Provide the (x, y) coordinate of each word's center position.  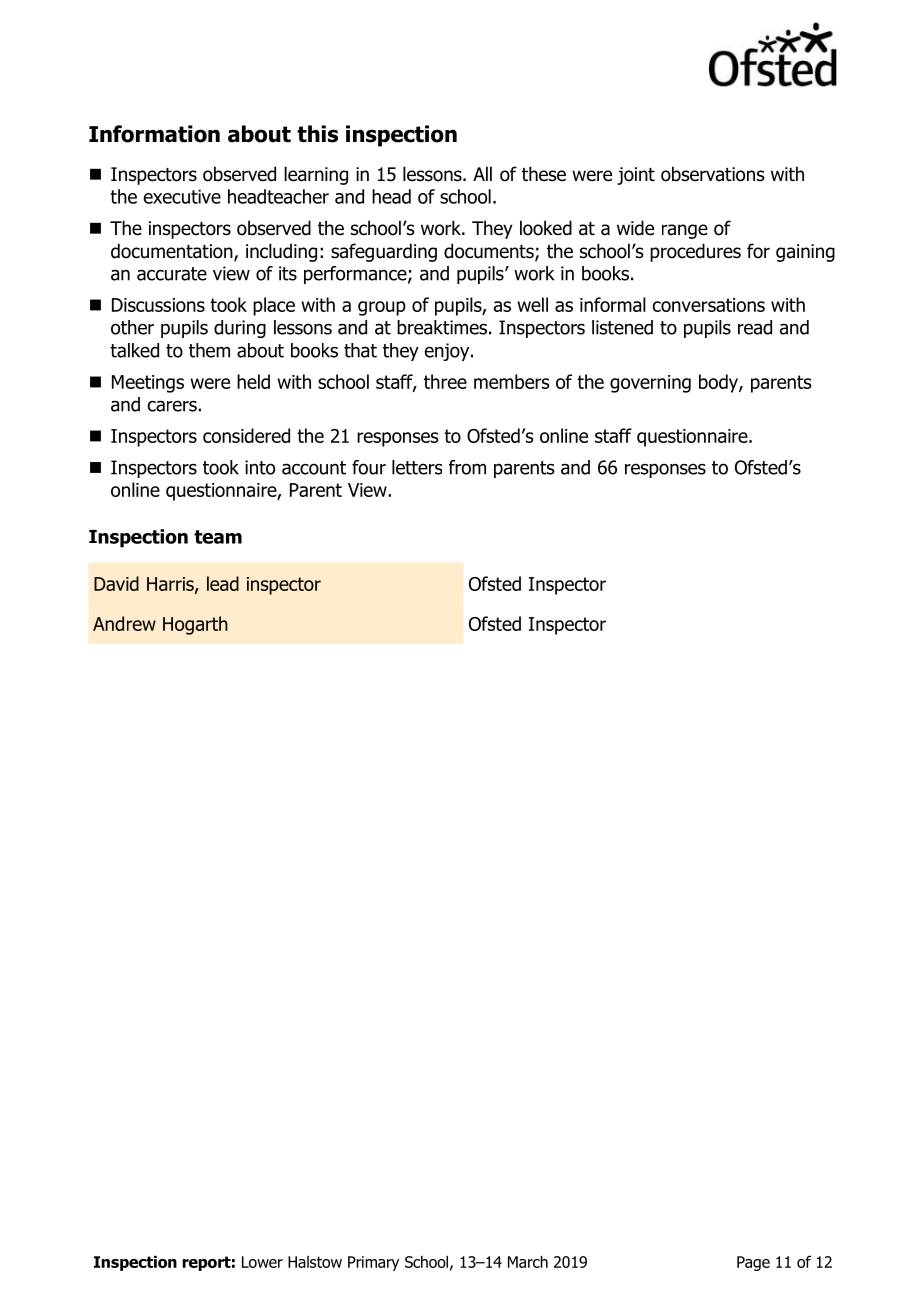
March (528, 1261)
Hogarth (195, 625)
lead (223, 583)
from (467, 467)
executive (182, 196)
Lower (262, 1262)
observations (713, 174)
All (482, 173)
